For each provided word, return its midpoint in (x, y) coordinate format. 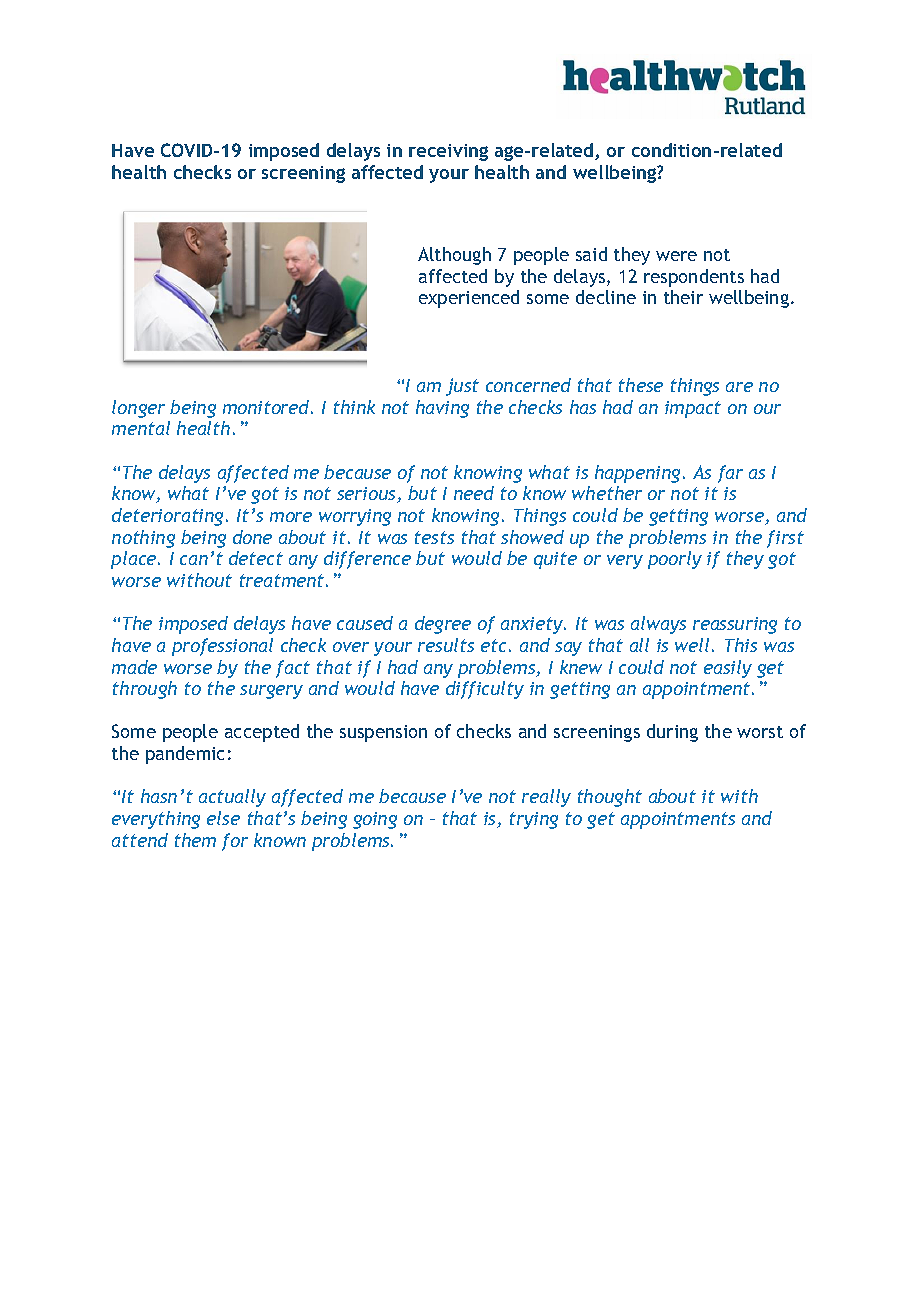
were (676, 256)
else (223, 818)
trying (534, 820)
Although (454, 256)
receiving (448, 152)
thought (610, 798)
